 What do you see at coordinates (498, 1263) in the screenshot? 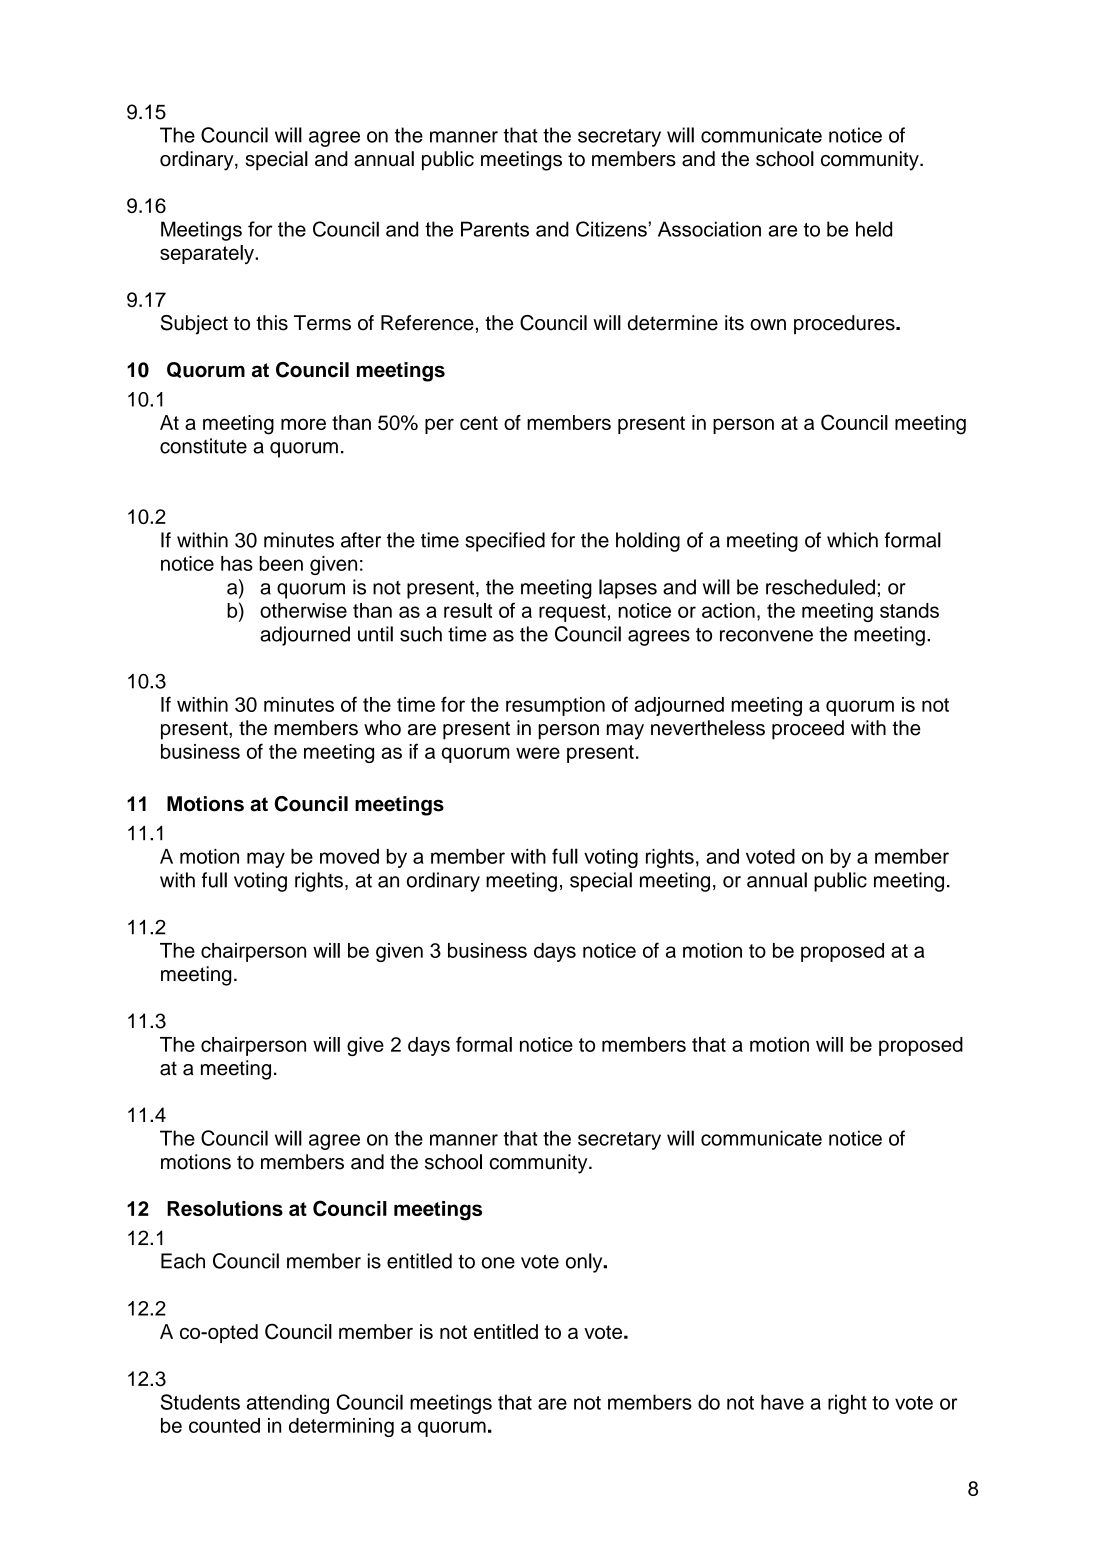
I see `one` at bounding box center [498, 1263].
